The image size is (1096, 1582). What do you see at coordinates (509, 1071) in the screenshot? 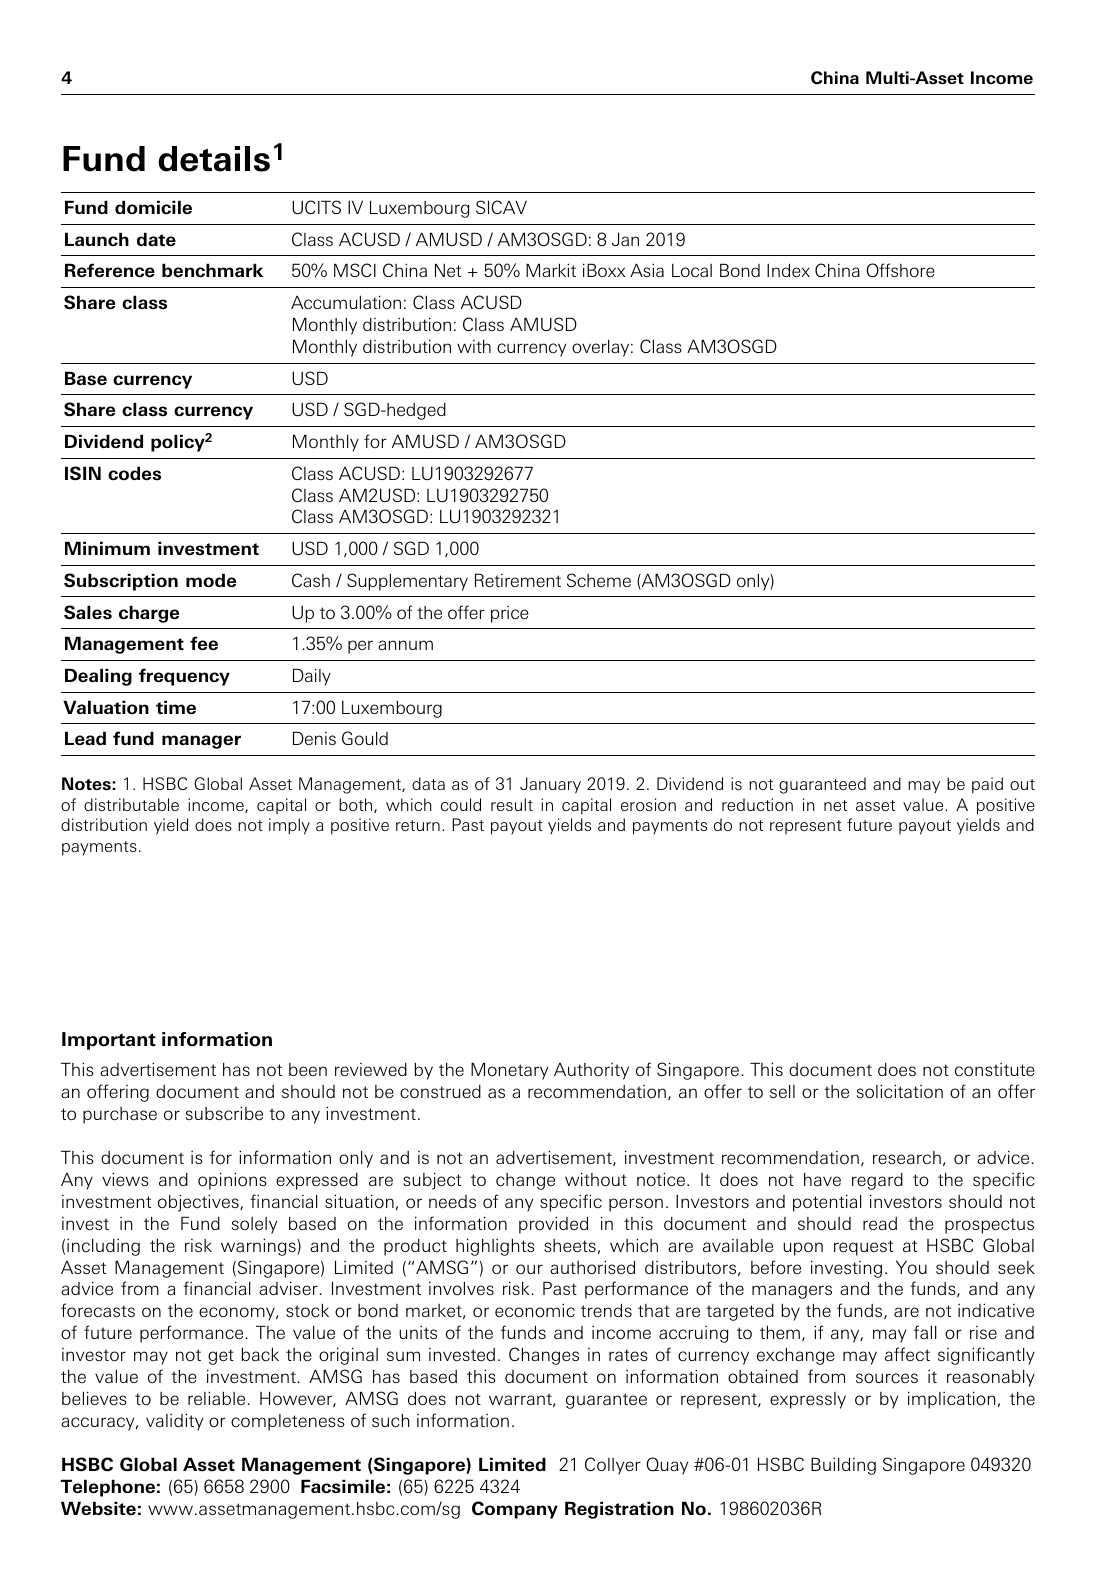
I see `Monetary` at bounding box center [509, 1071].
